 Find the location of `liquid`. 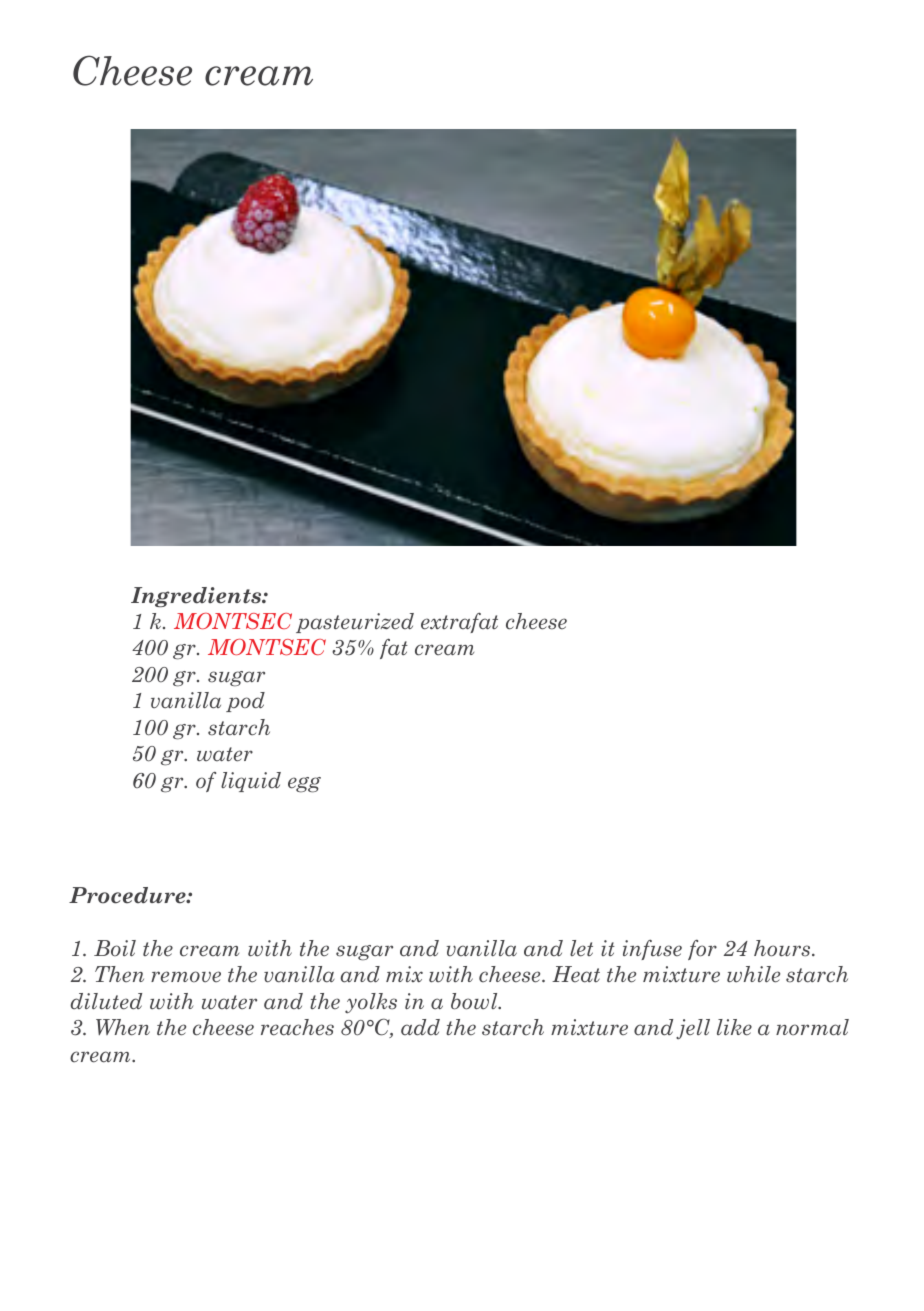

liquid is located at coordinates (251, 782).
